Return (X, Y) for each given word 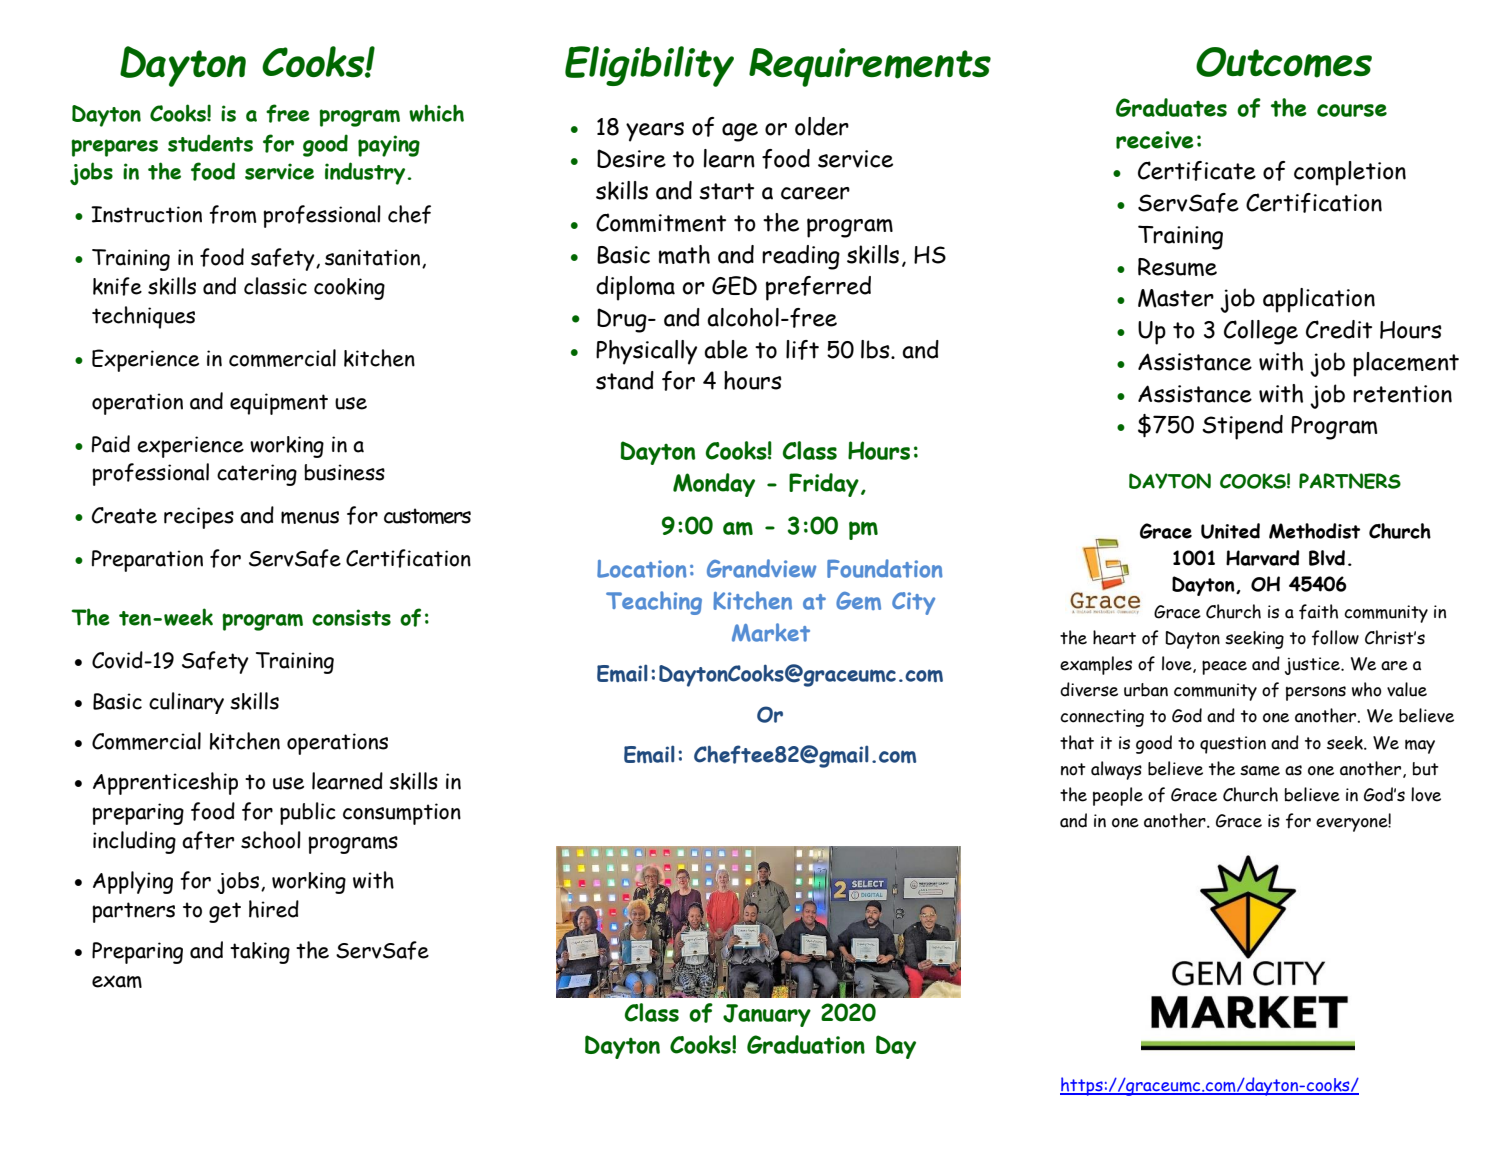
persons (1316, 693)
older (822, 126)
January (767, 1015)
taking (260, 953)
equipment (279, 404)
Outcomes (1284, 62)
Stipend (1242, 427)
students (210, 143)
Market (771, 632)
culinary (186, 703)
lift (802, 350)
